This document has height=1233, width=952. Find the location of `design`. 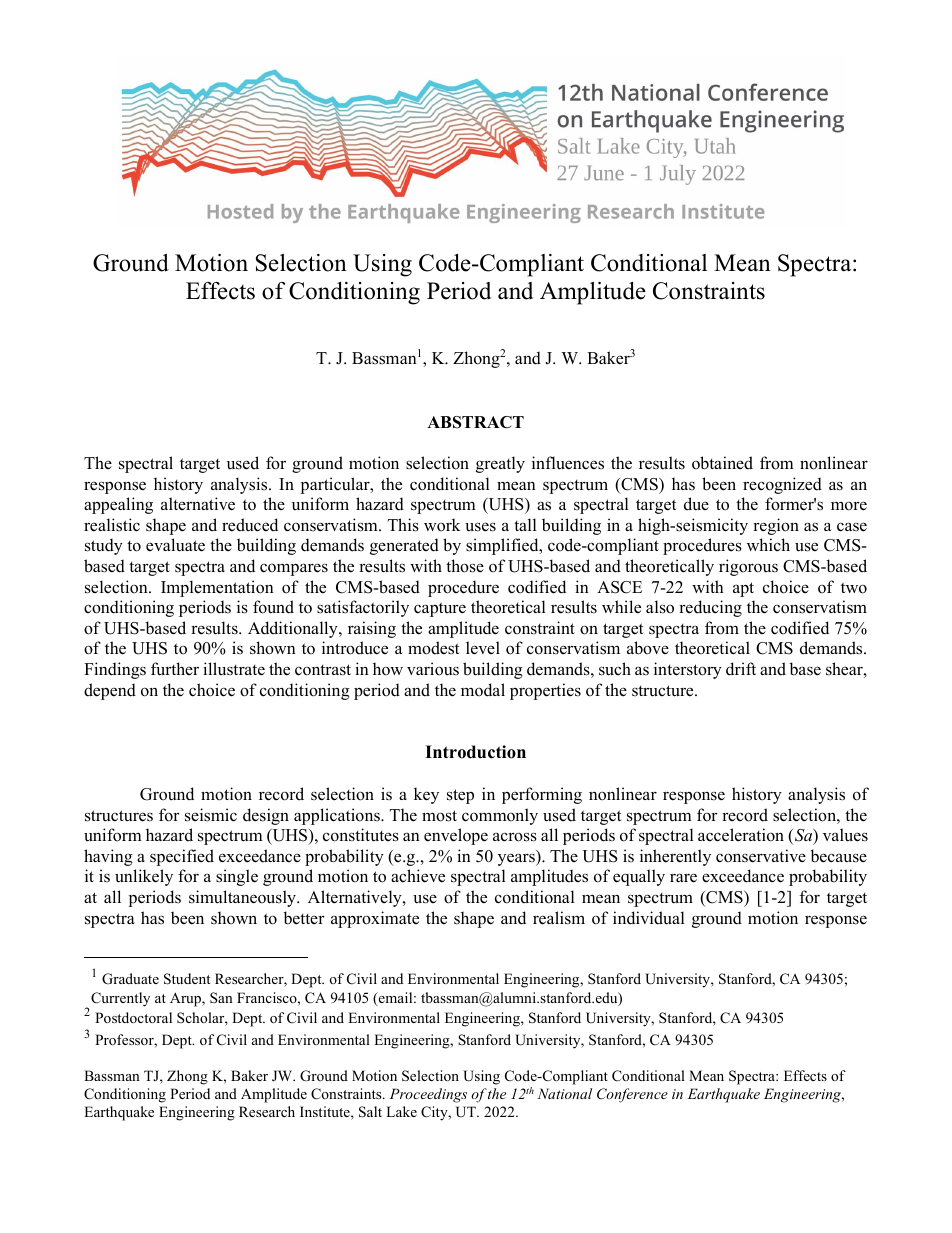

design is located at coordinates (266, 816).
